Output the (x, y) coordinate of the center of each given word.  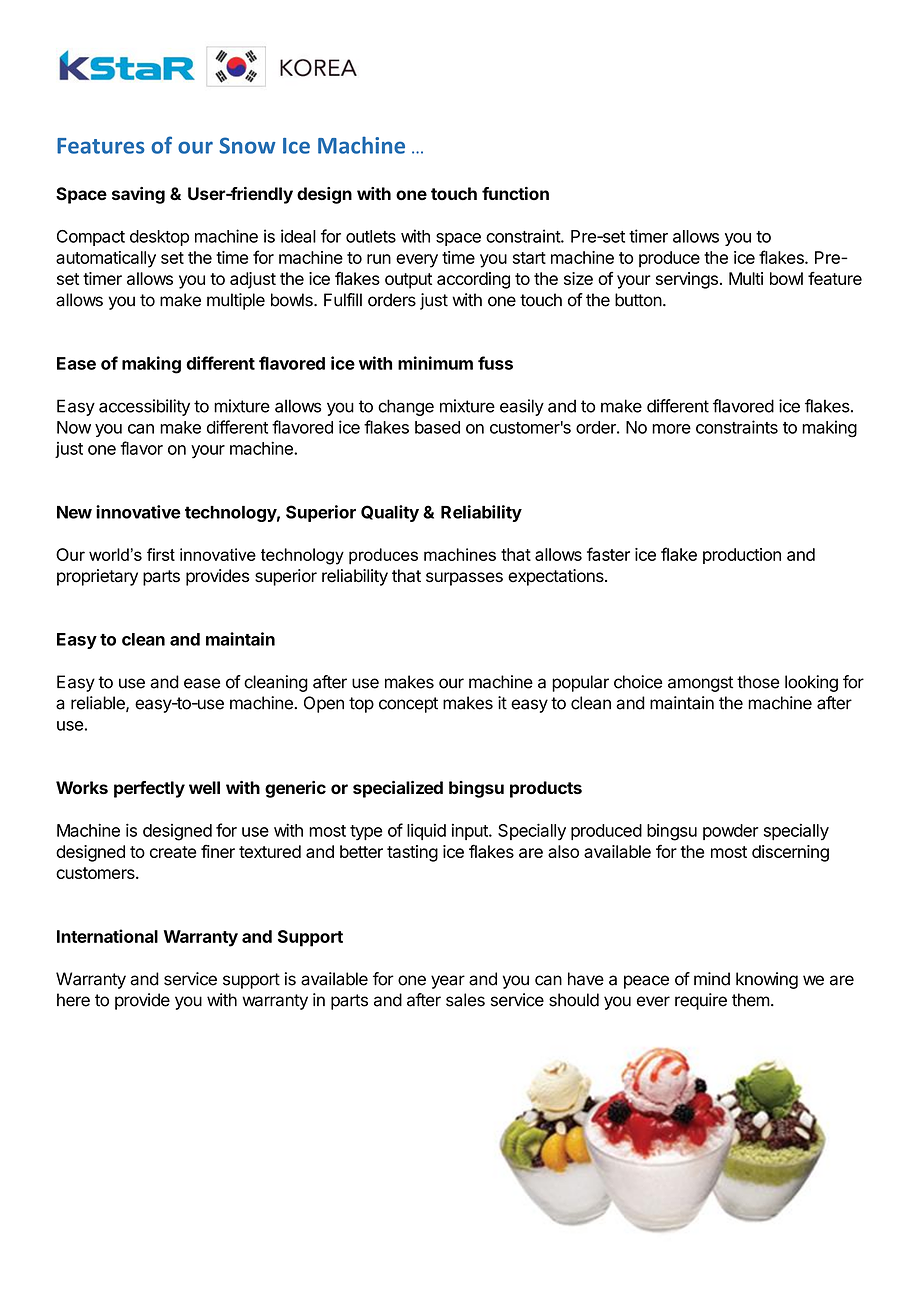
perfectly (149, 789)
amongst (700, 684)
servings (687, 280)
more (671, 429)
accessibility (144, 407)
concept (408, 705)
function (515, 193)
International (107, 936)
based (437, 427)
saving (138, 195)
